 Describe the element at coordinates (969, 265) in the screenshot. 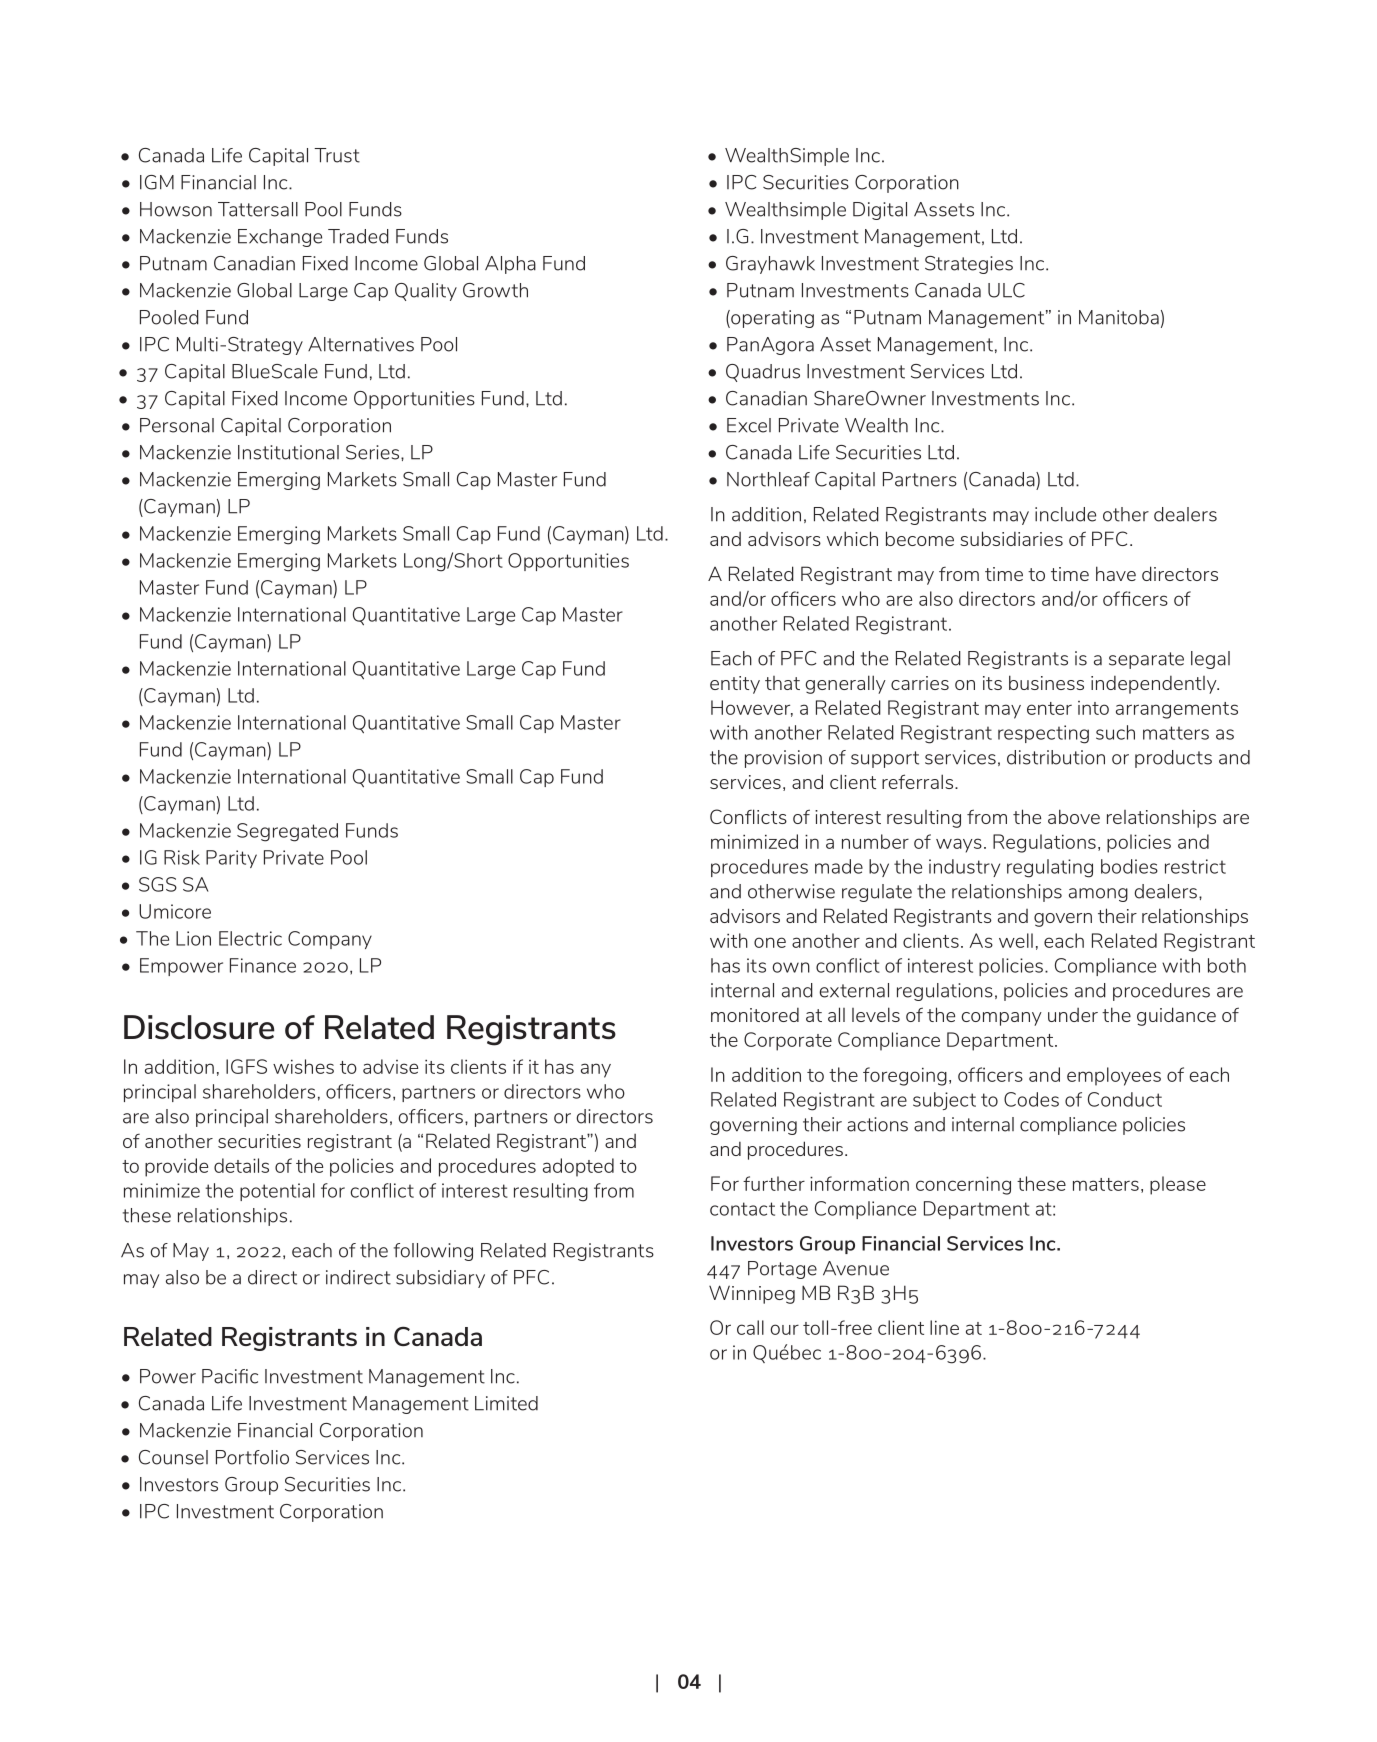

I see `Strategies` at that location.
